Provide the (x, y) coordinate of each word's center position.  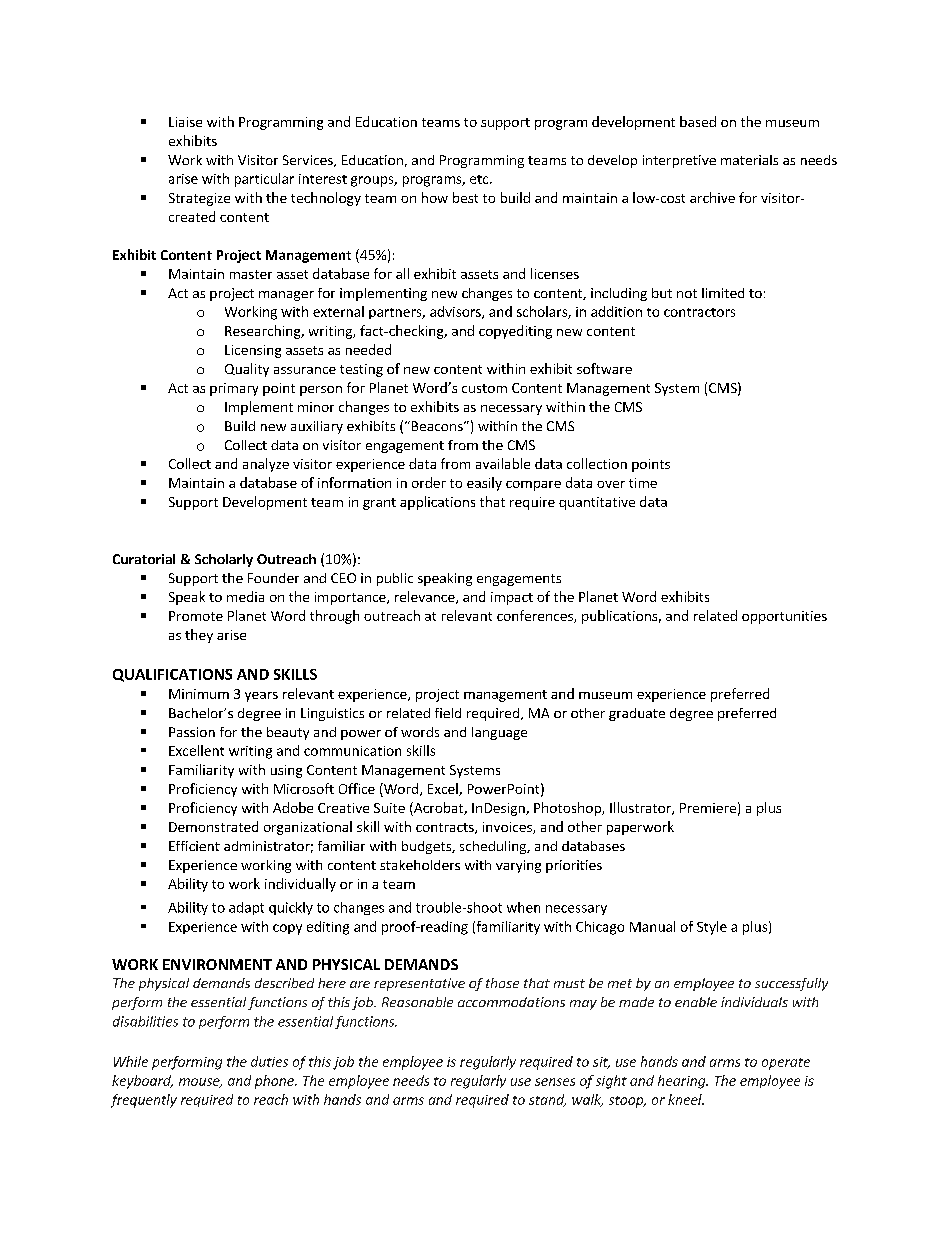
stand (547, 1100)
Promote (196, 616)
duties (269, 1061)
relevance (426, 597)
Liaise (185, 122)
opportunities (784, 617)
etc (480, 179)
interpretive (679, 161)
